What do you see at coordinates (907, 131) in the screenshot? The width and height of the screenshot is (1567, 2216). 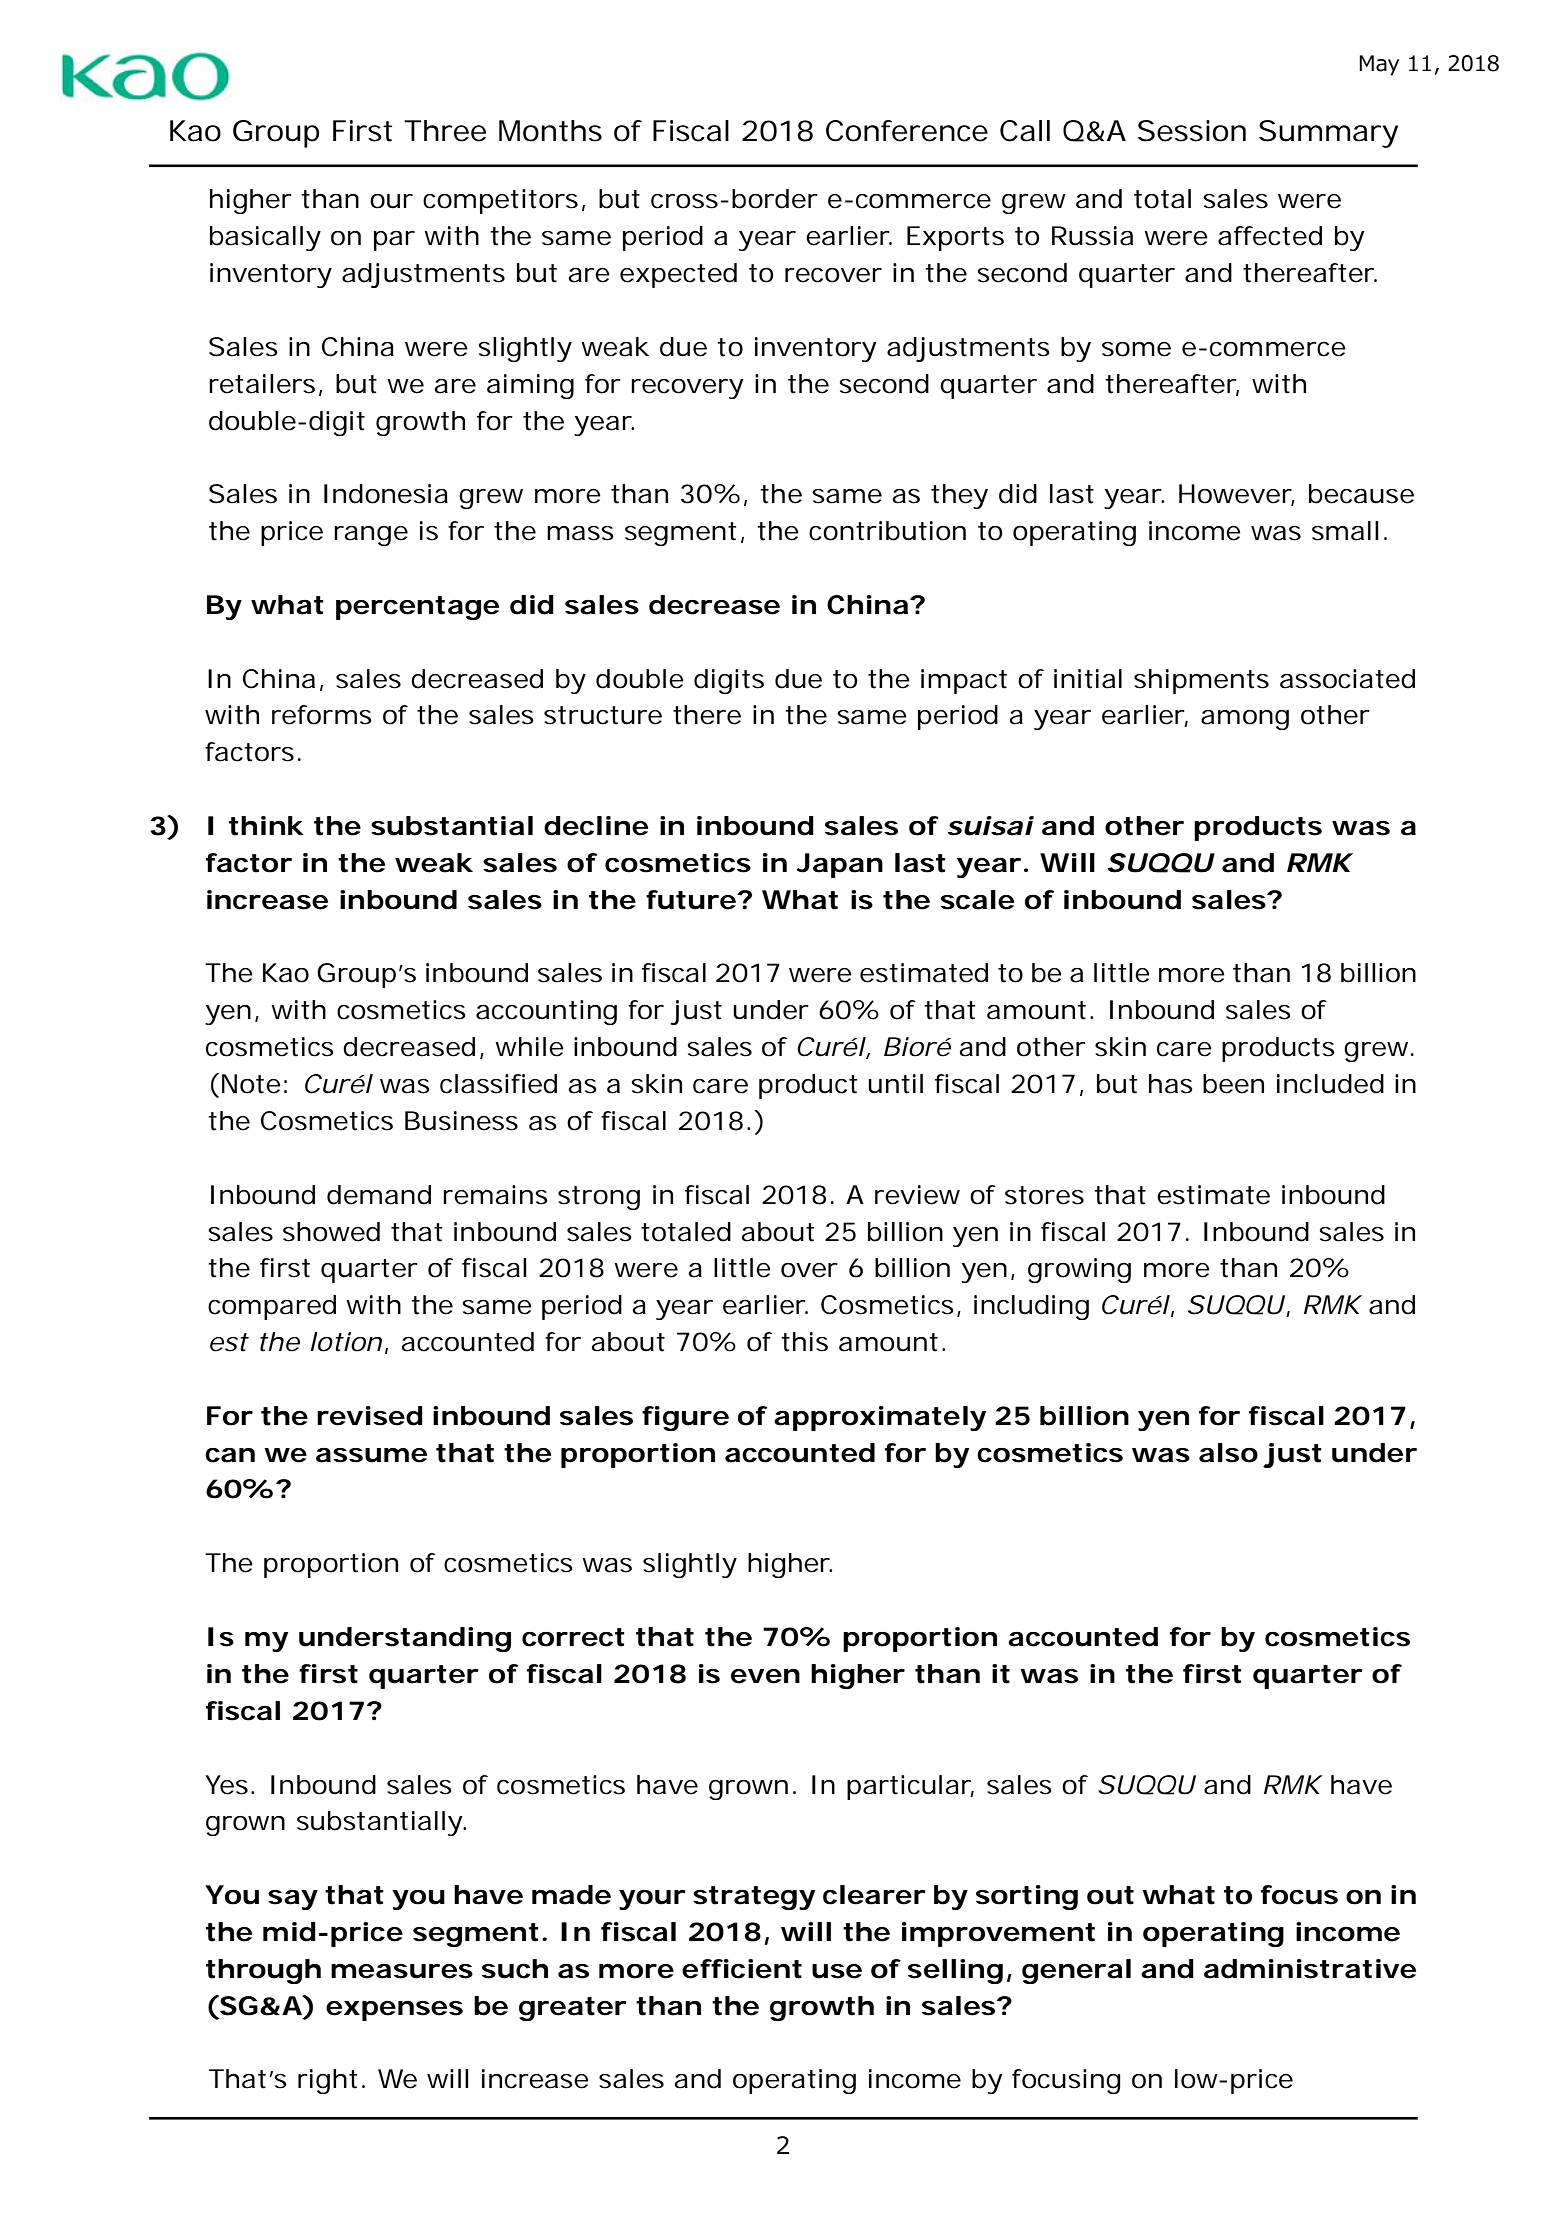 I see `Conference` at bounding box center [907, 131].
